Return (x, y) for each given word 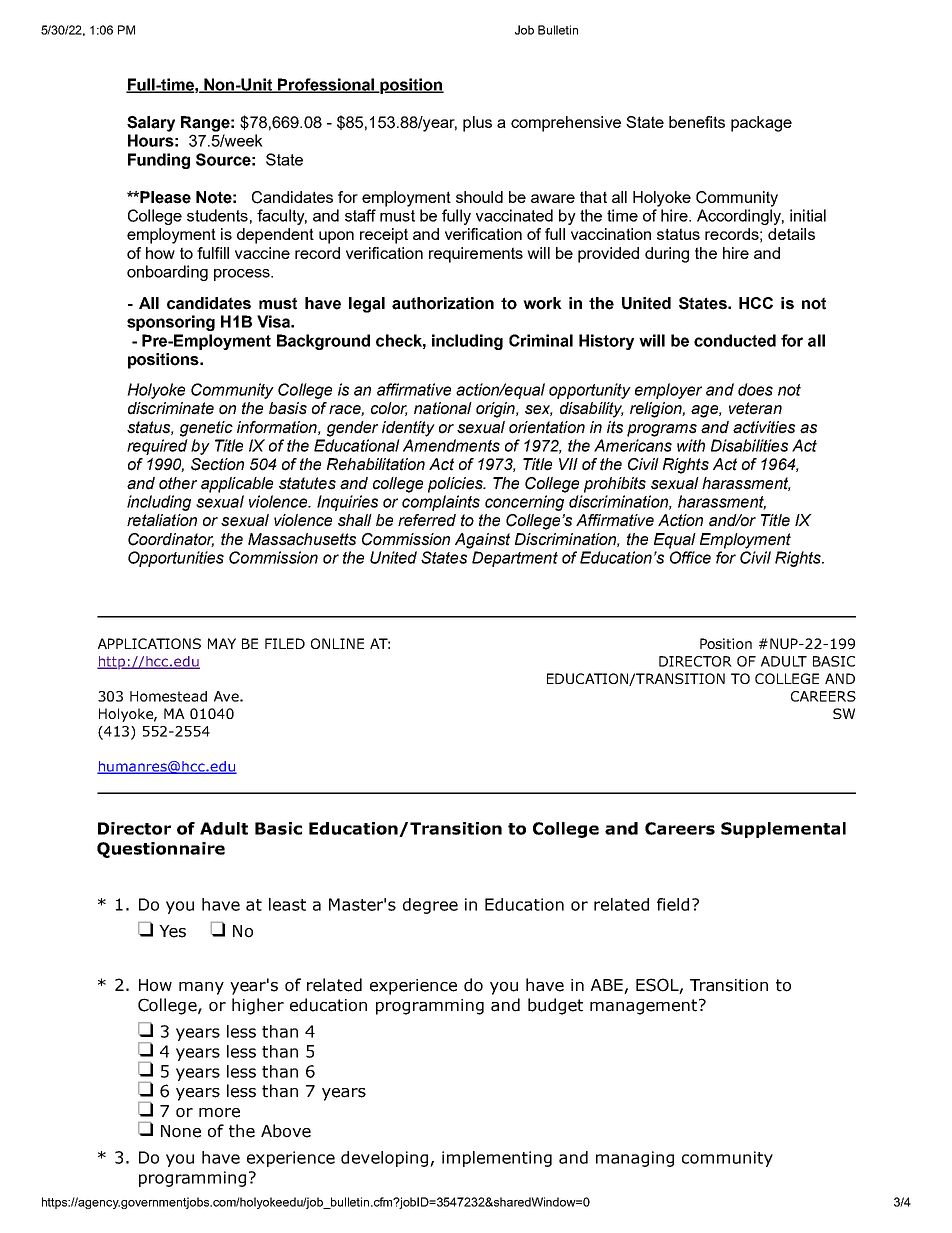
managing (635, 1159)
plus (477, 124)
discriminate (171, 408)
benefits (697, 122)
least (287, 904)
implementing (497, 1159)
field (673, 904)
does (755, 389)
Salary (151, 124)
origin (496, 410)
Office (690, 557)
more (219, 1113)
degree (430, 906)
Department (515, 559)
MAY (222, 643)
